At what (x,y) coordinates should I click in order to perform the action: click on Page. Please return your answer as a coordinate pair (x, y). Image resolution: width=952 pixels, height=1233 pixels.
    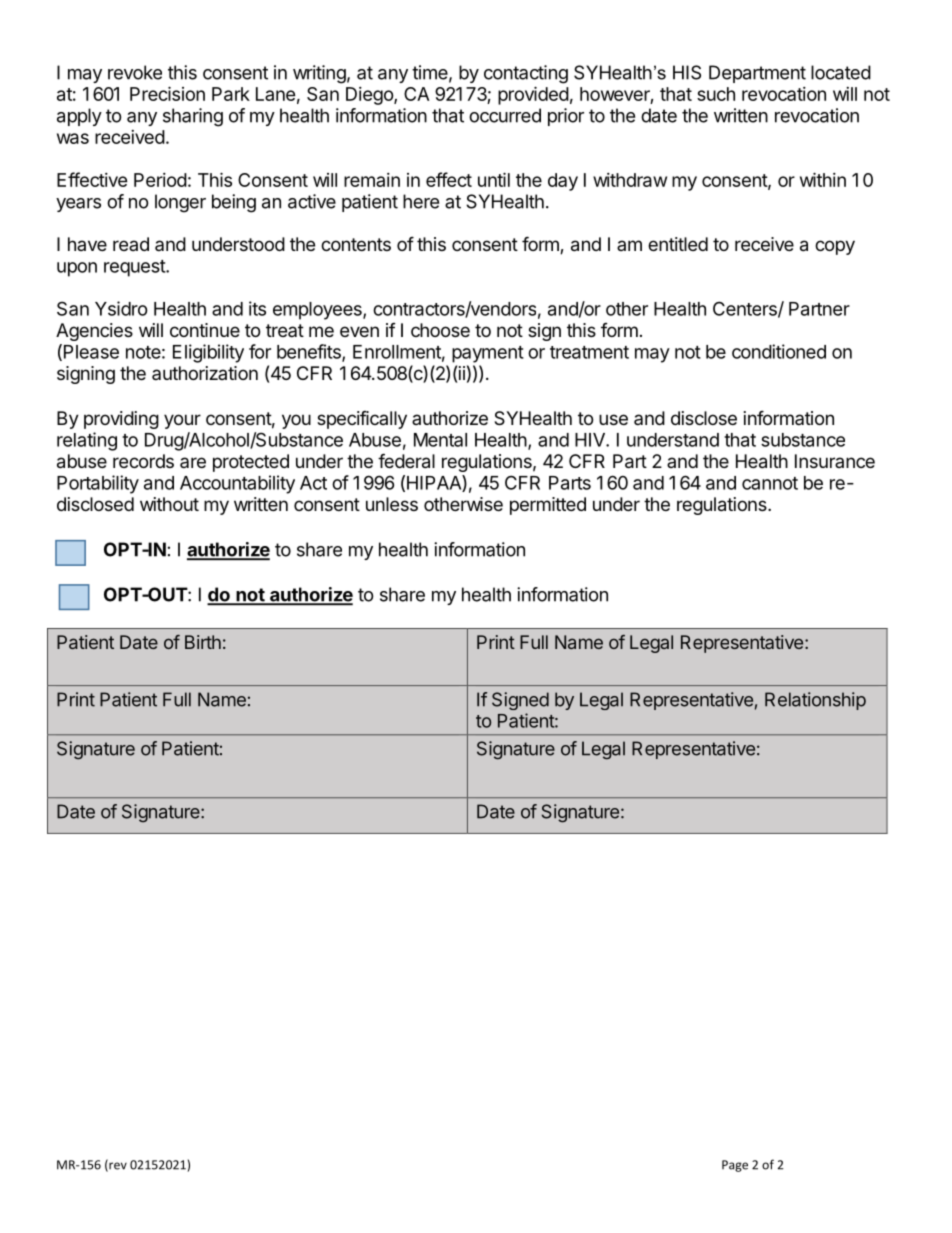
    Looking at the image, I should click on (735, 1166).
